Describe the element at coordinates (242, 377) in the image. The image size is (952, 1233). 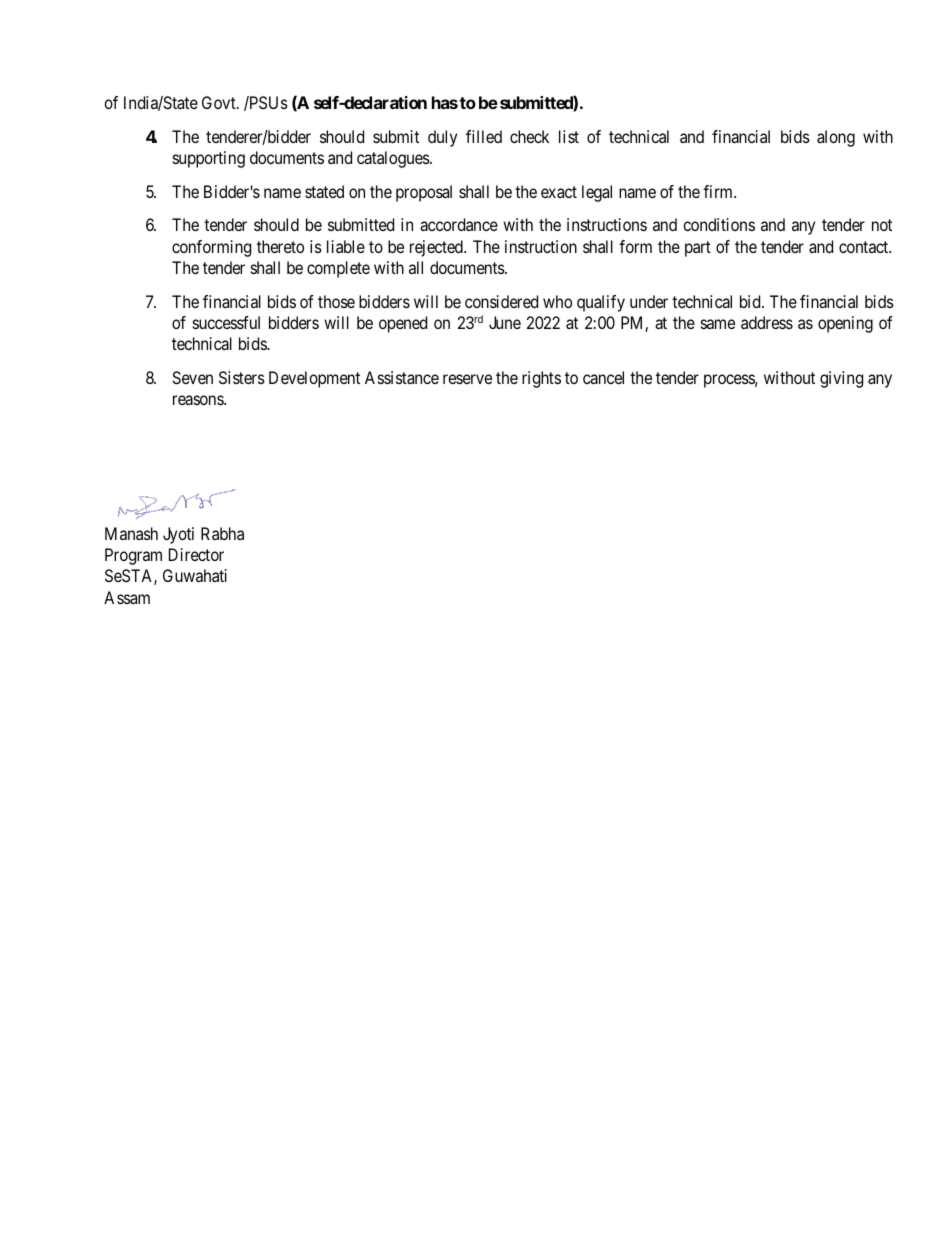
I see `Sisters` at that location.
